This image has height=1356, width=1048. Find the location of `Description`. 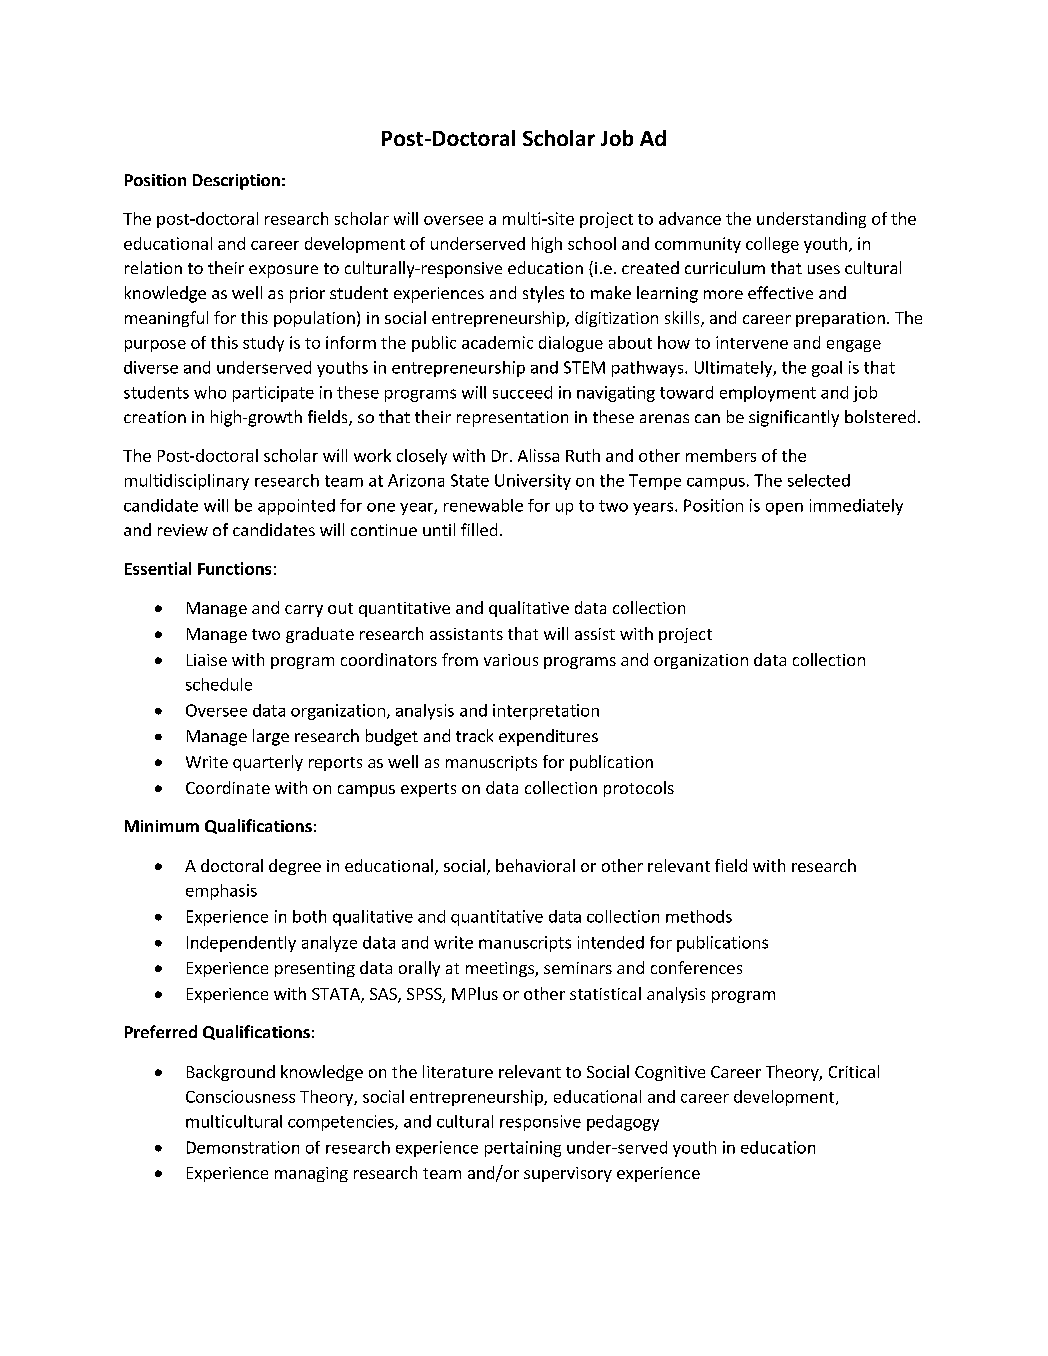

Description is located at coordinates (236, 182).
